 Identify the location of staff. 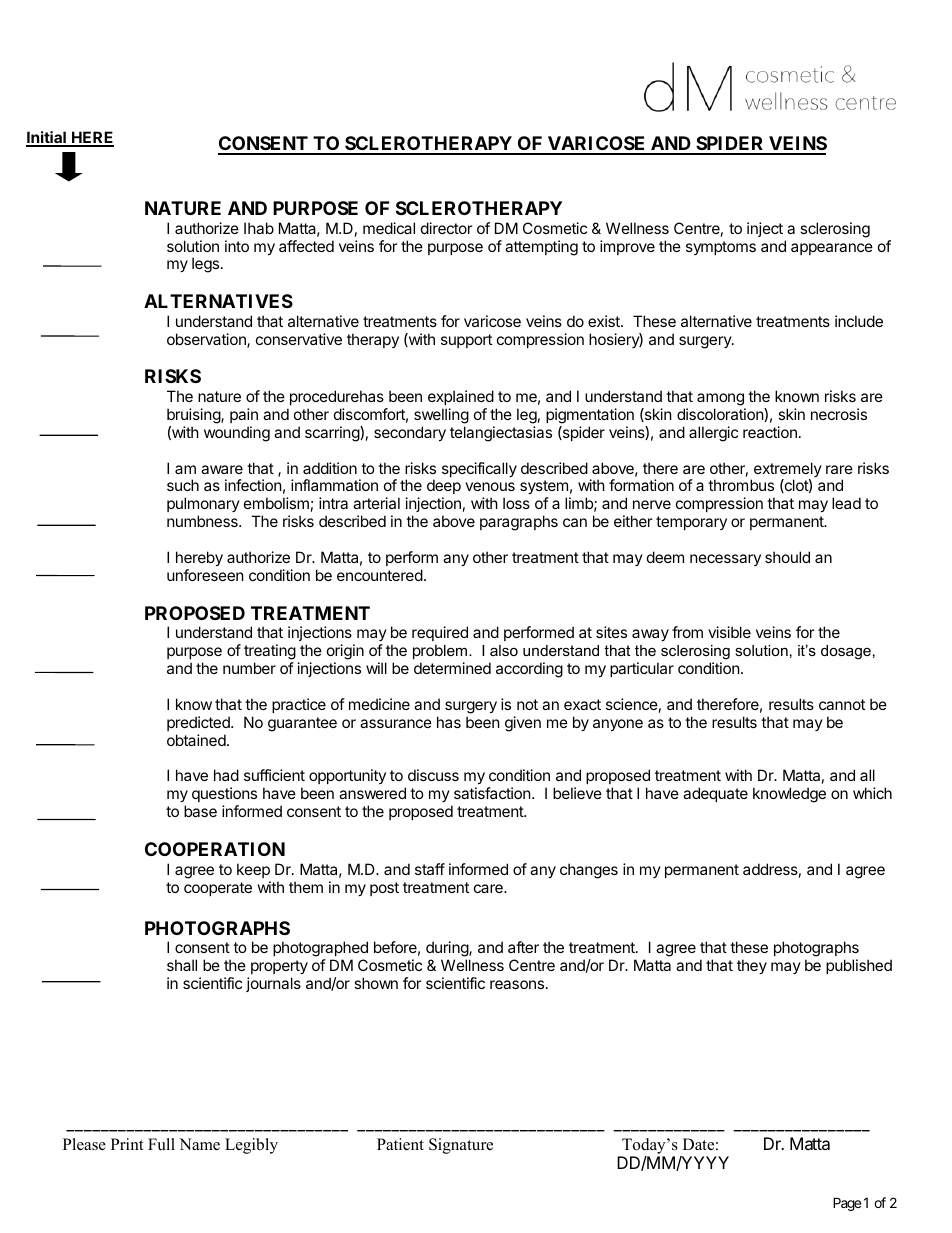
(430, 869).
